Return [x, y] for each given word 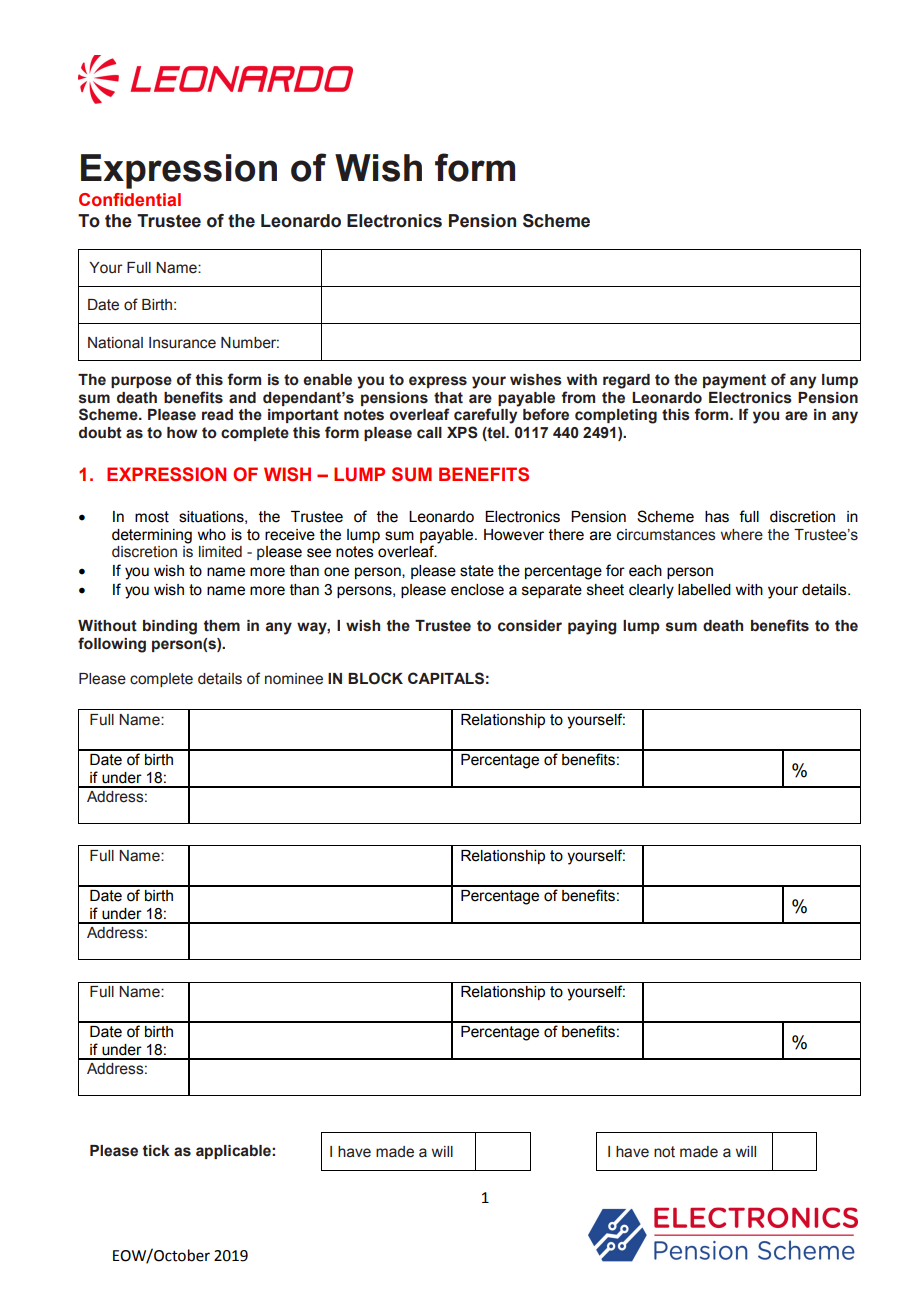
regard [626, 381]
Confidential [130, 200]
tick [156, 1151]
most [152, 517]
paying [592, 627]
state [477, 571]
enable [327, 380]
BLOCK [375, 678]
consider [530, 626]
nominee [294, 679]
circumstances [666, 535]
